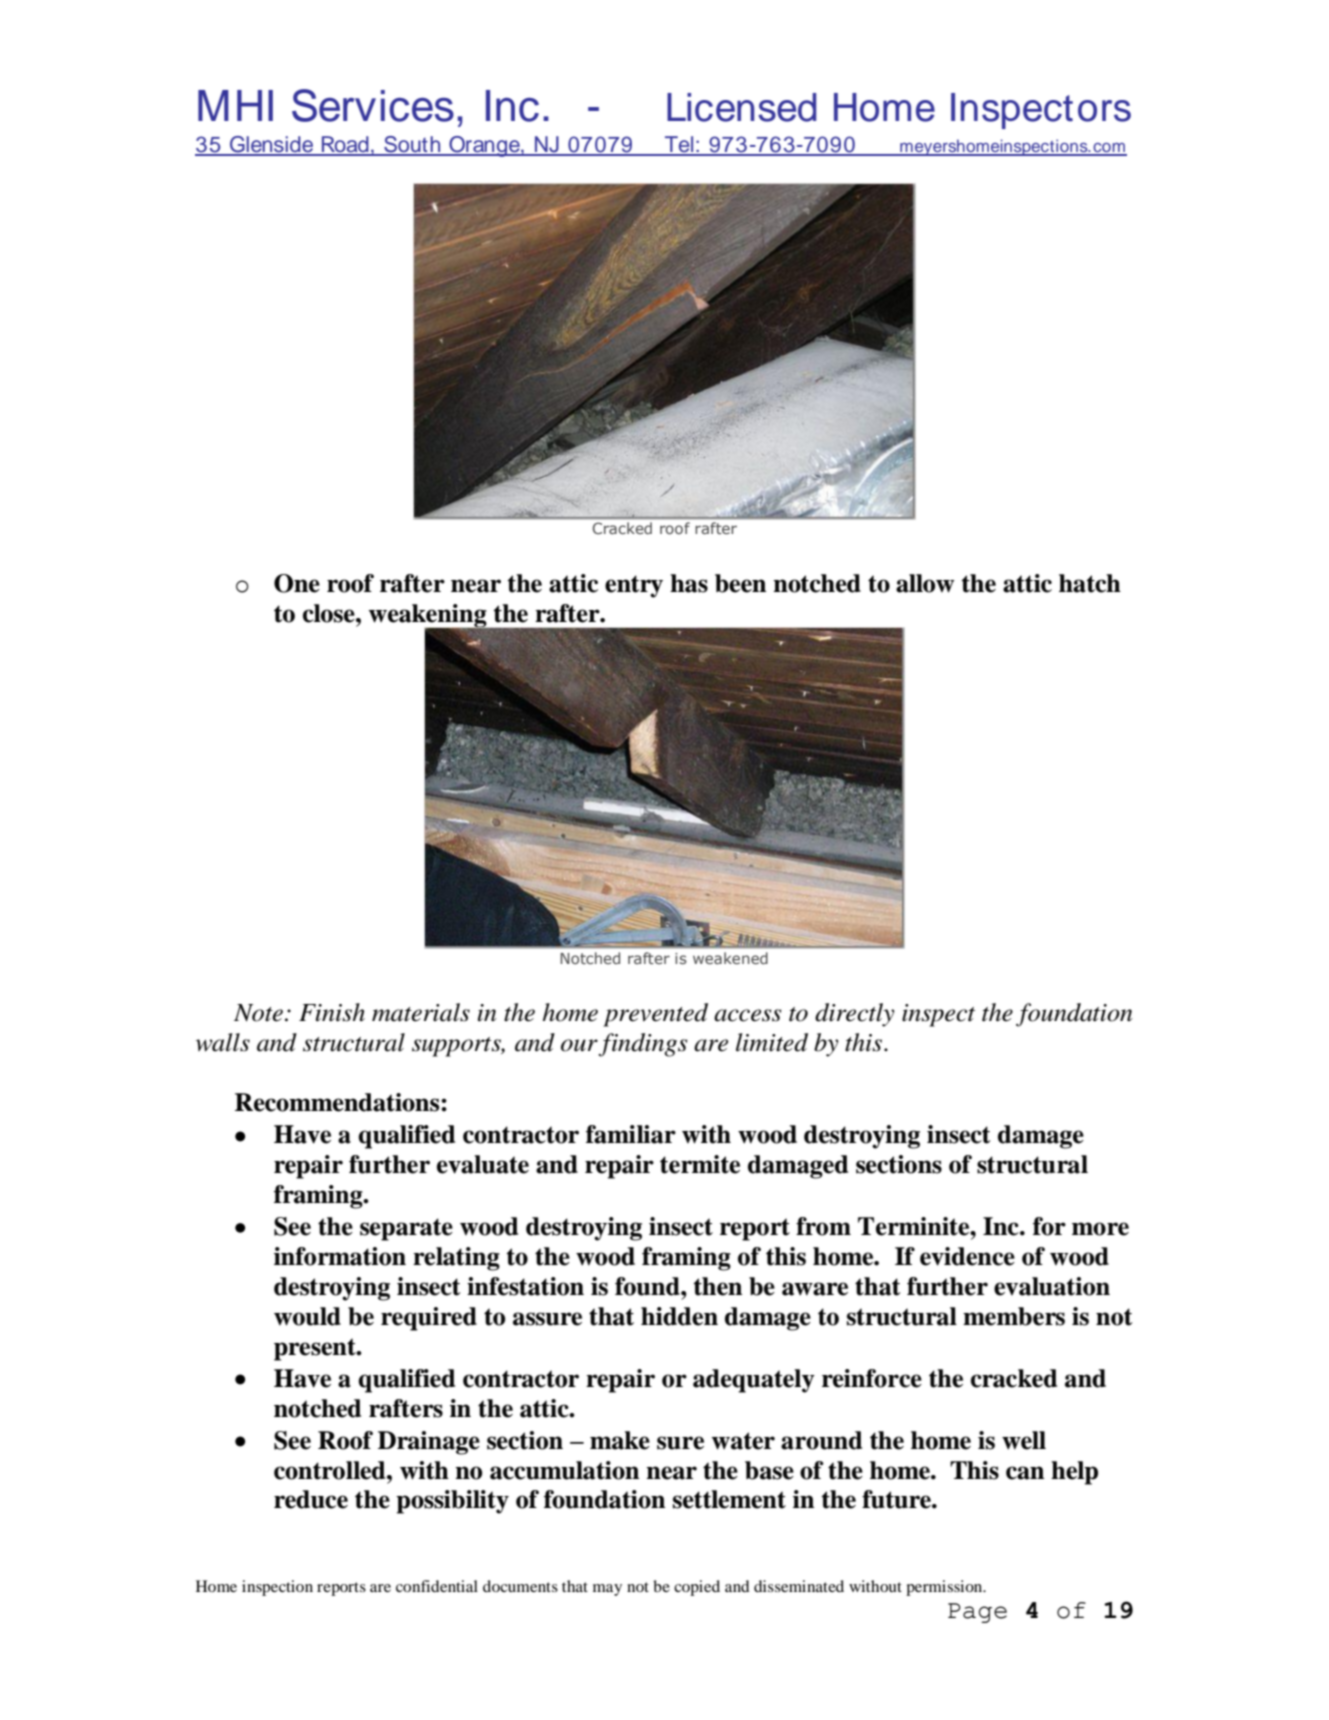 The width and height of the document is (1329, 1720). What do you see at coordinates (697, 1588) in the document?
I see `copied` at bounding box center [697, 1588].
